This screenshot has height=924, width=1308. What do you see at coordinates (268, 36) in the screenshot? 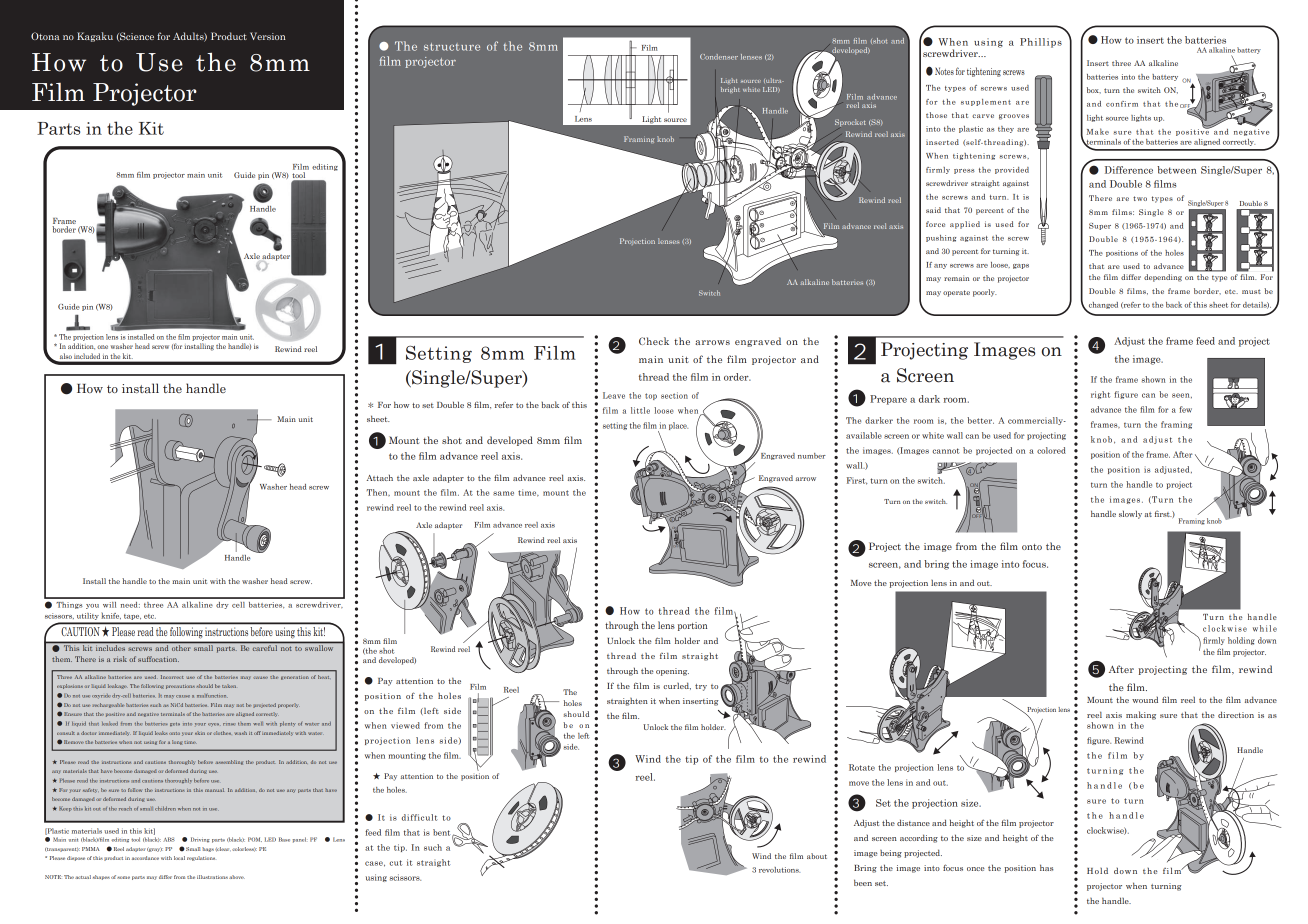
I see `Version` at bounding box center [268, 36].
